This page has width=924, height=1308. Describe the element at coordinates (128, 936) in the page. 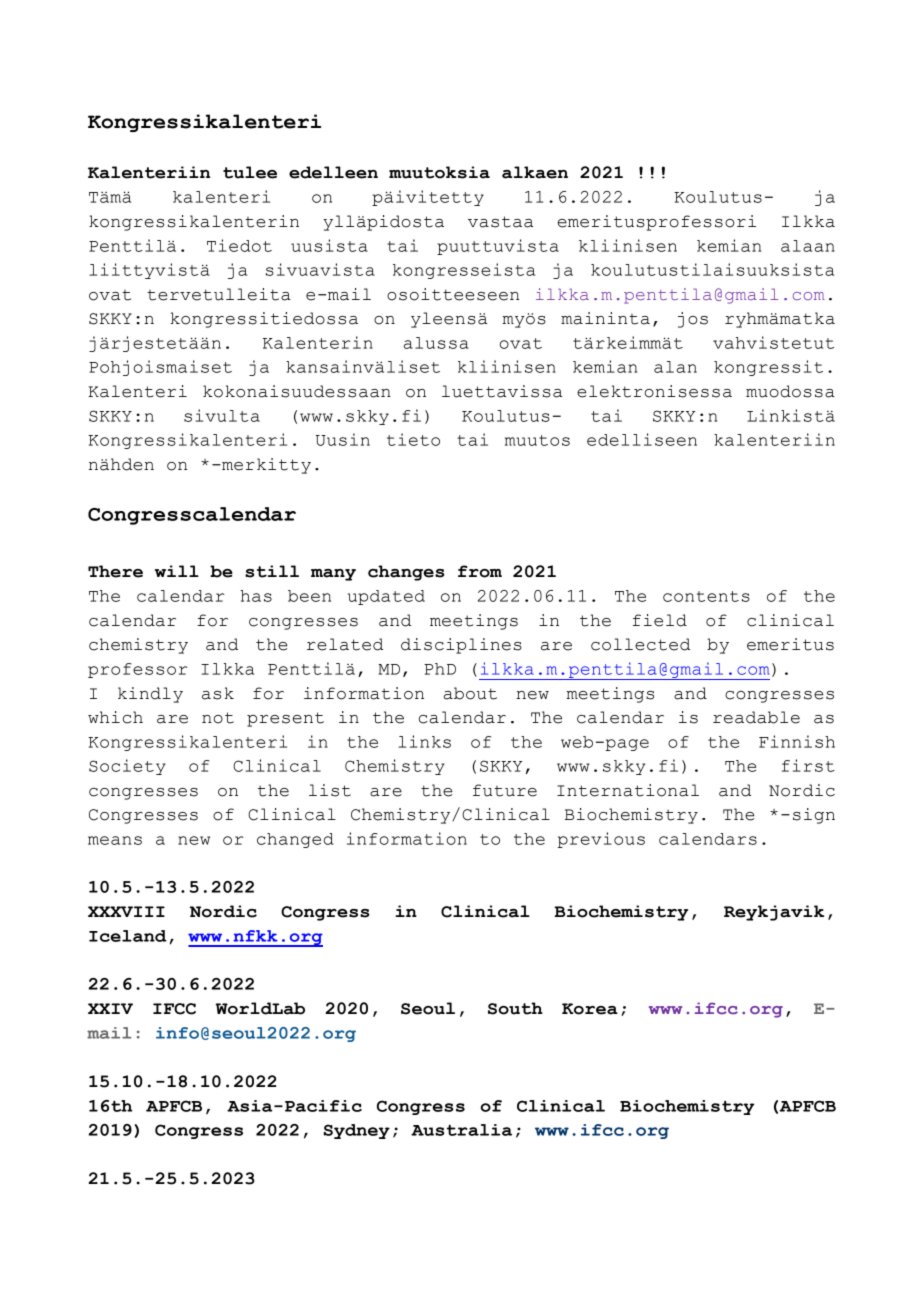

I see `Iceland` at that location.
